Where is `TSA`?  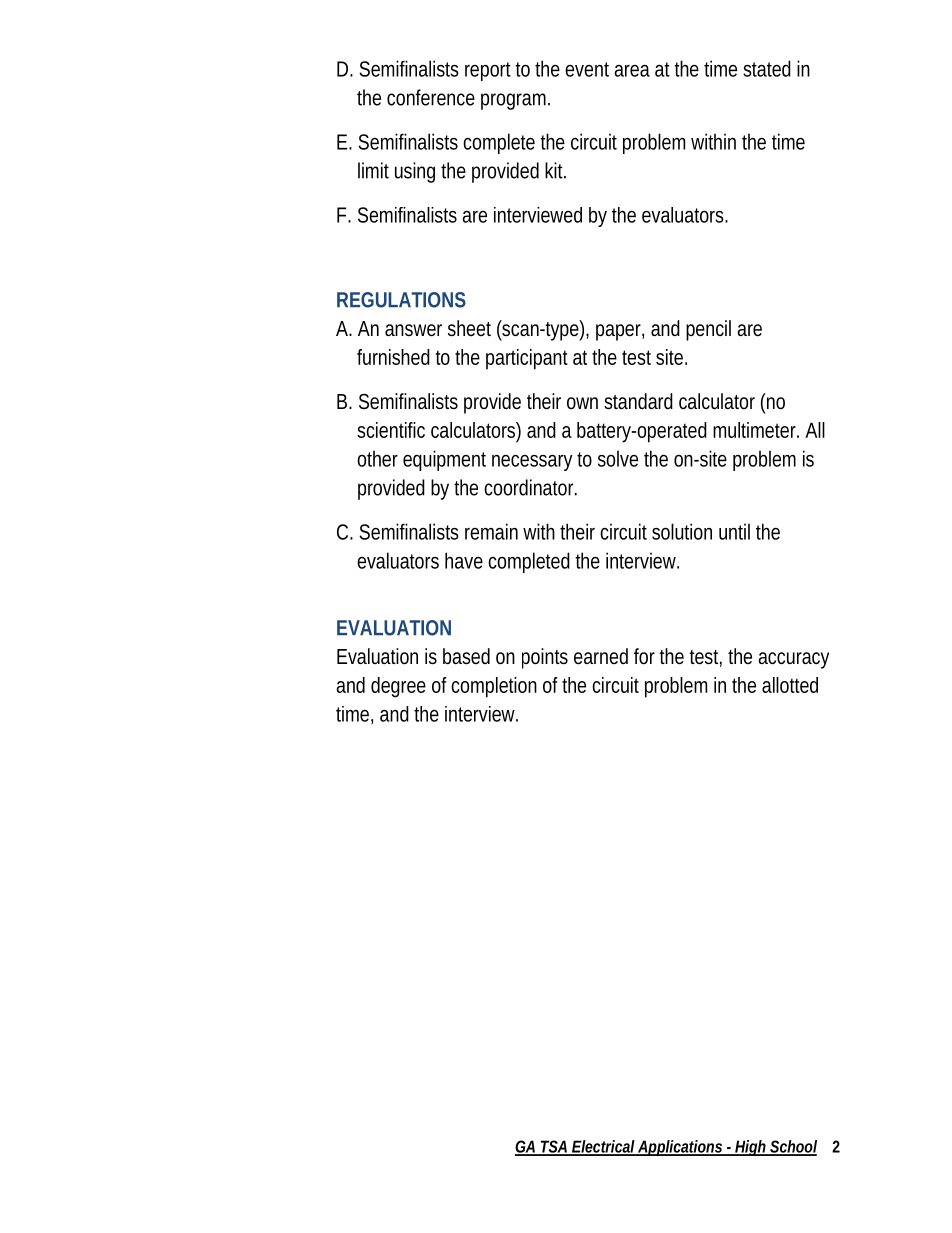
TSA is located at coordinates (553, 1147).
